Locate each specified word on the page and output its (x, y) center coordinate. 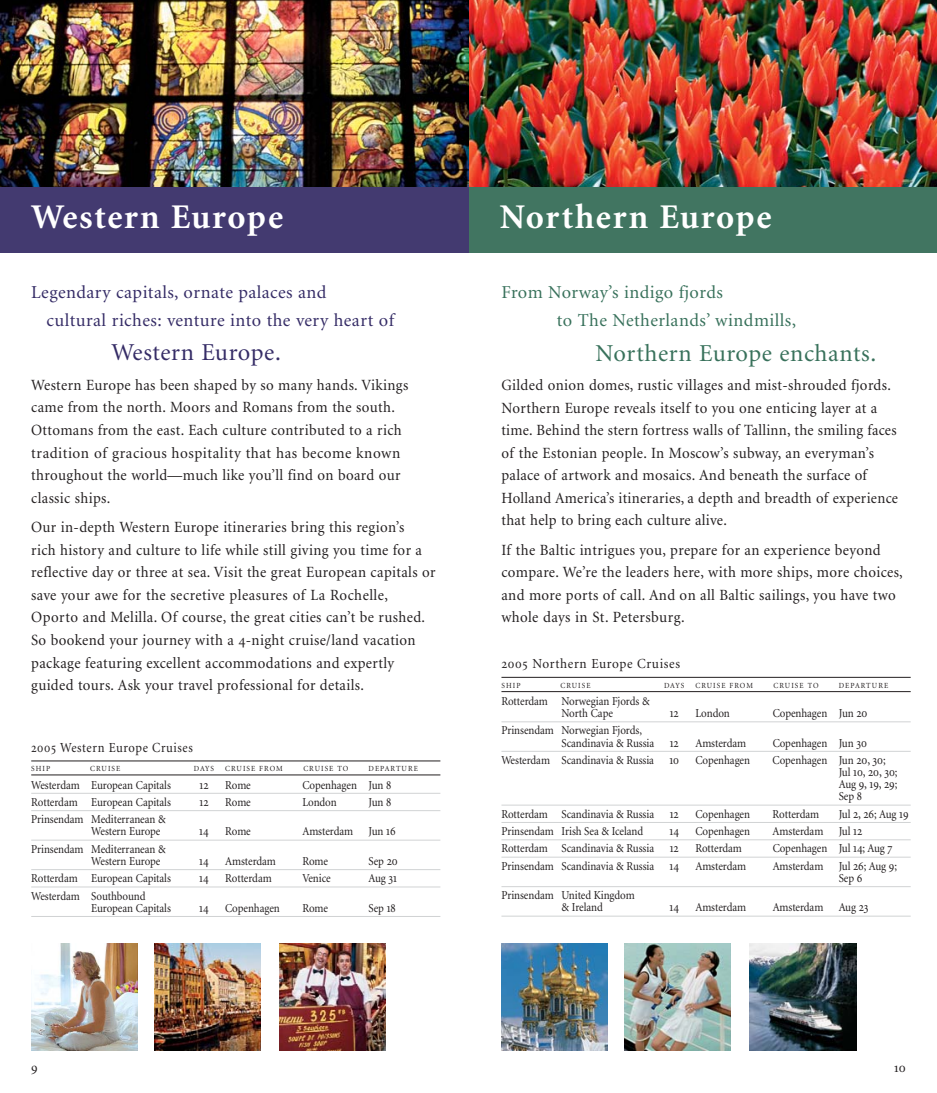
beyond (857, 551)
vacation (389, 639)
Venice (316, 878)
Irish (571, 830)
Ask (129, 684)
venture (196, 321)
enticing (791, 409)
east (170, 430)
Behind (558, 429)
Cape (602, 713)
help (543, 521)
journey (166, 641)
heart (353, 319)
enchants (824, 352)
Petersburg (648, 618)
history (82, 551)
